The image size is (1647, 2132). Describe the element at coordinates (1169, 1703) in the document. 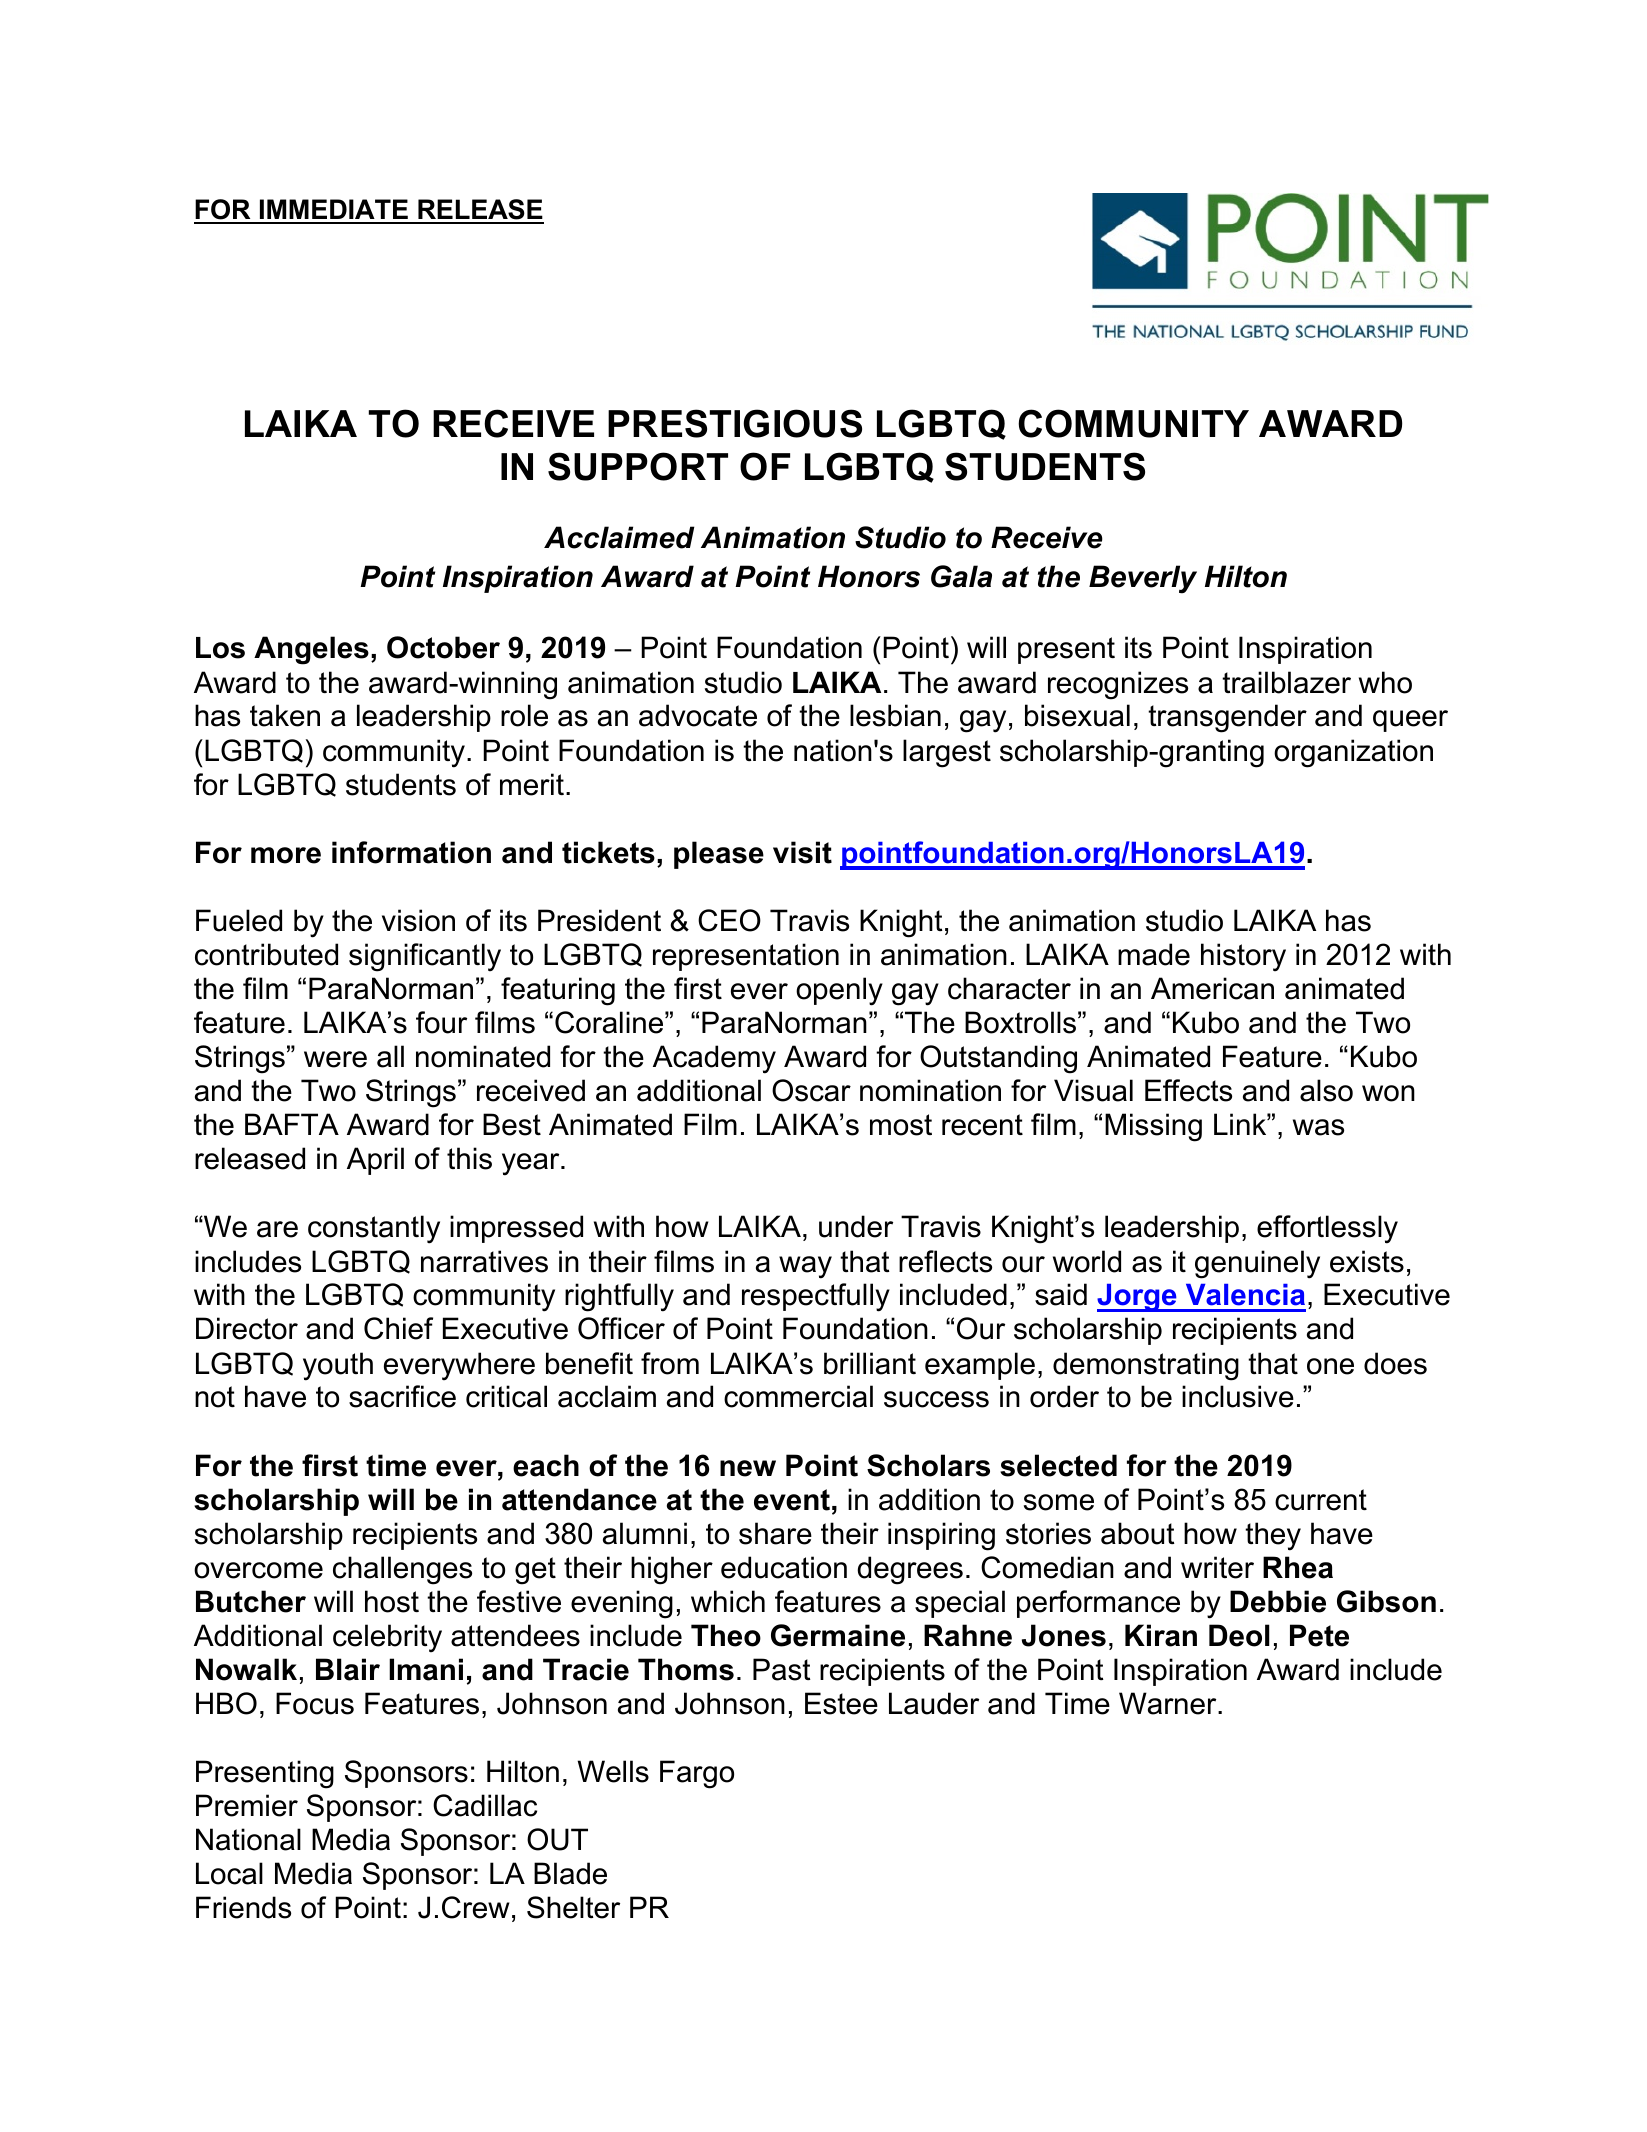

I see `Warner` at that location.
